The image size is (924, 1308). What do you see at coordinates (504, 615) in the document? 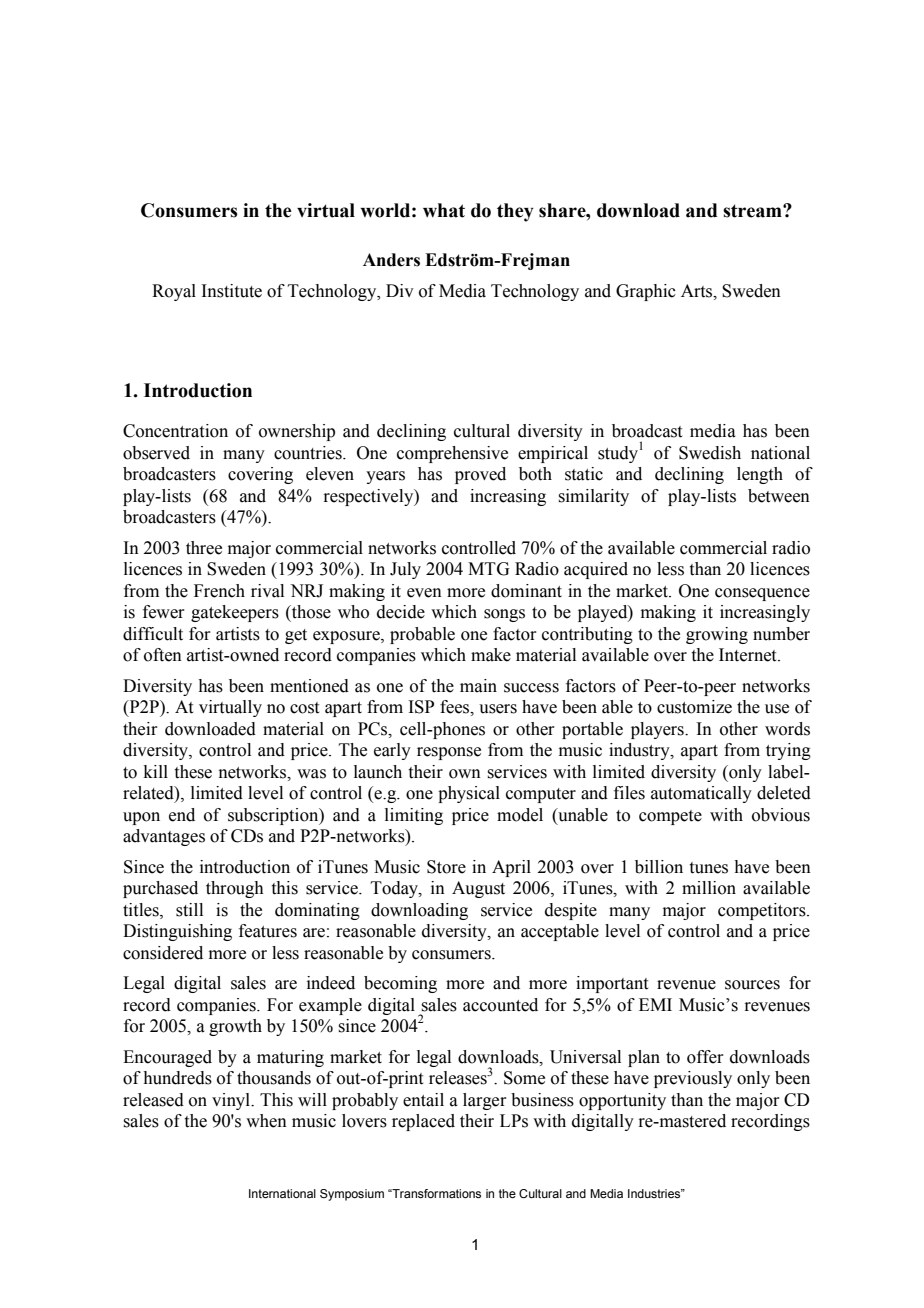
I see `songs` at bounding box center [504, 615].
